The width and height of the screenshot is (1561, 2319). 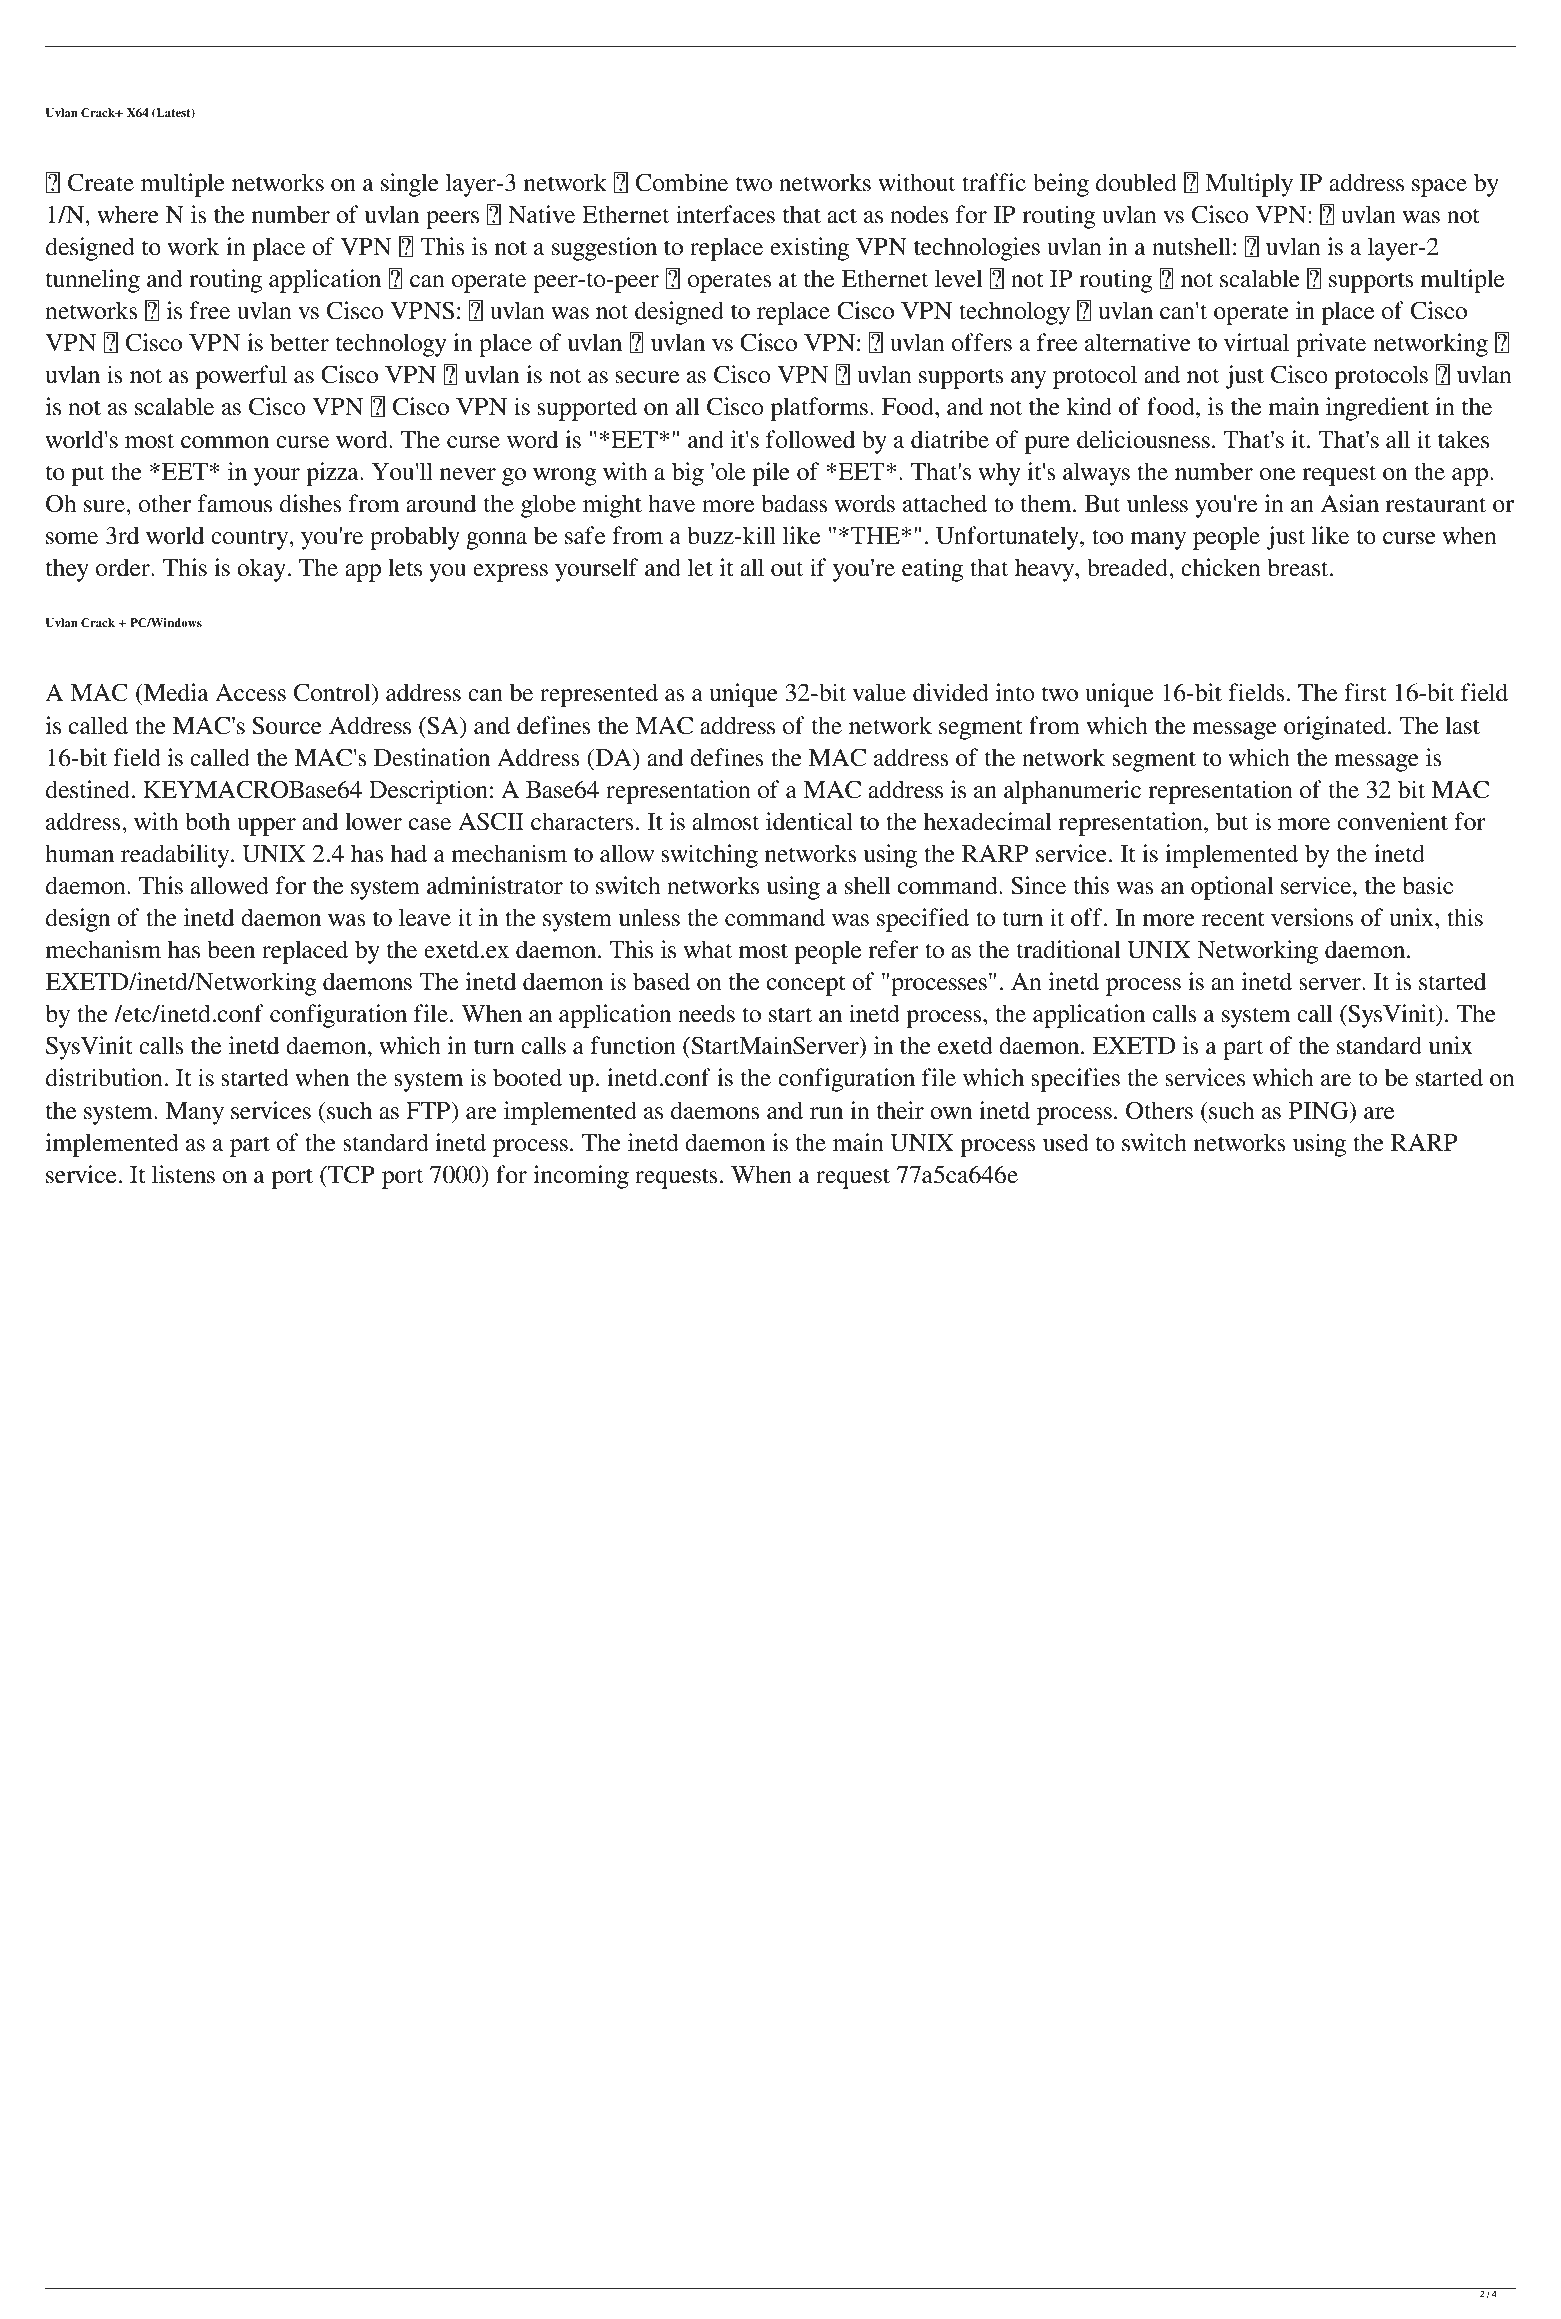 I want to click on famous, so click(x=235, y=503).
